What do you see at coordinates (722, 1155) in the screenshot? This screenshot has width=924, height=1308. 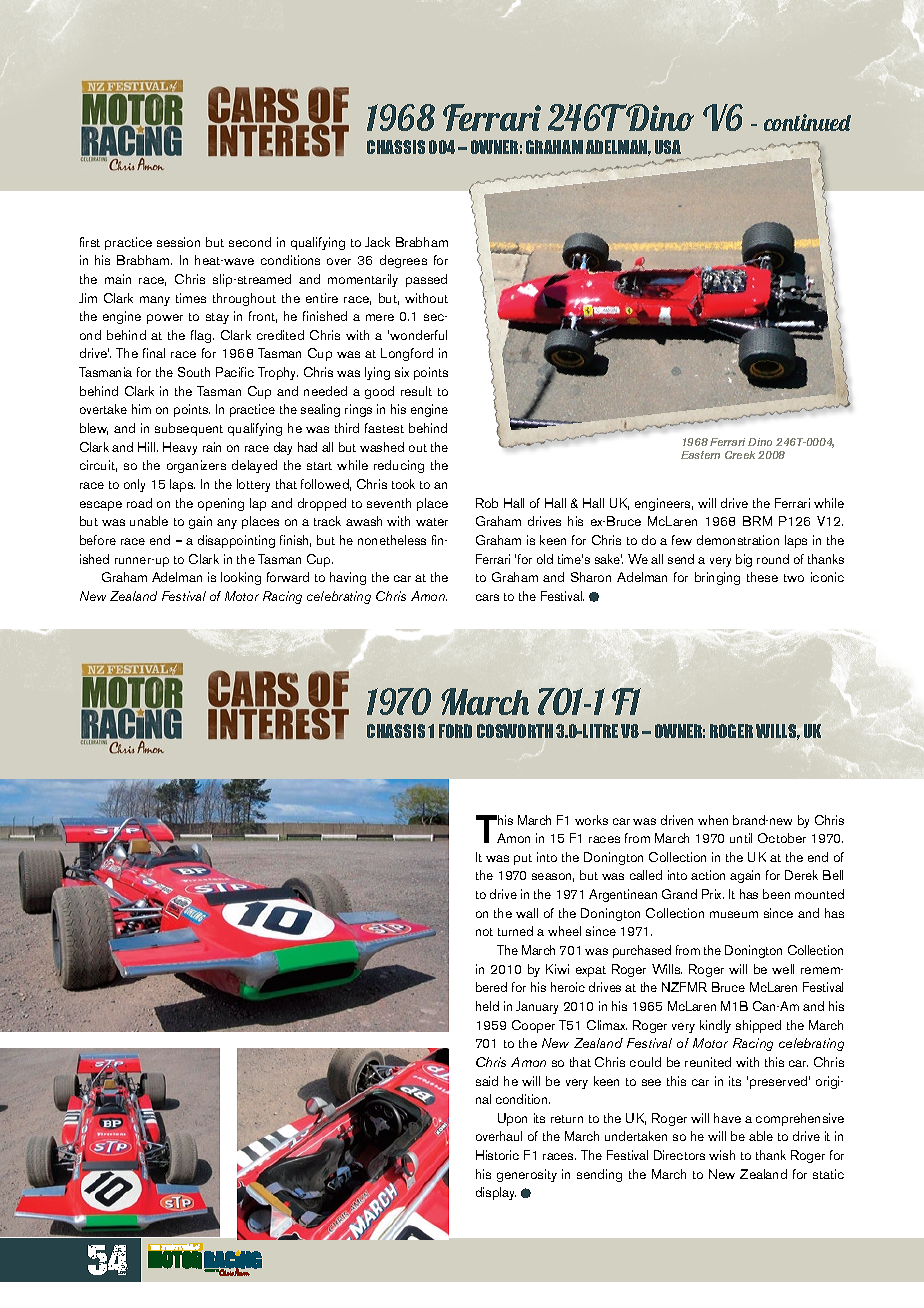 I see `wish` at bounding box center [722, 1155].
